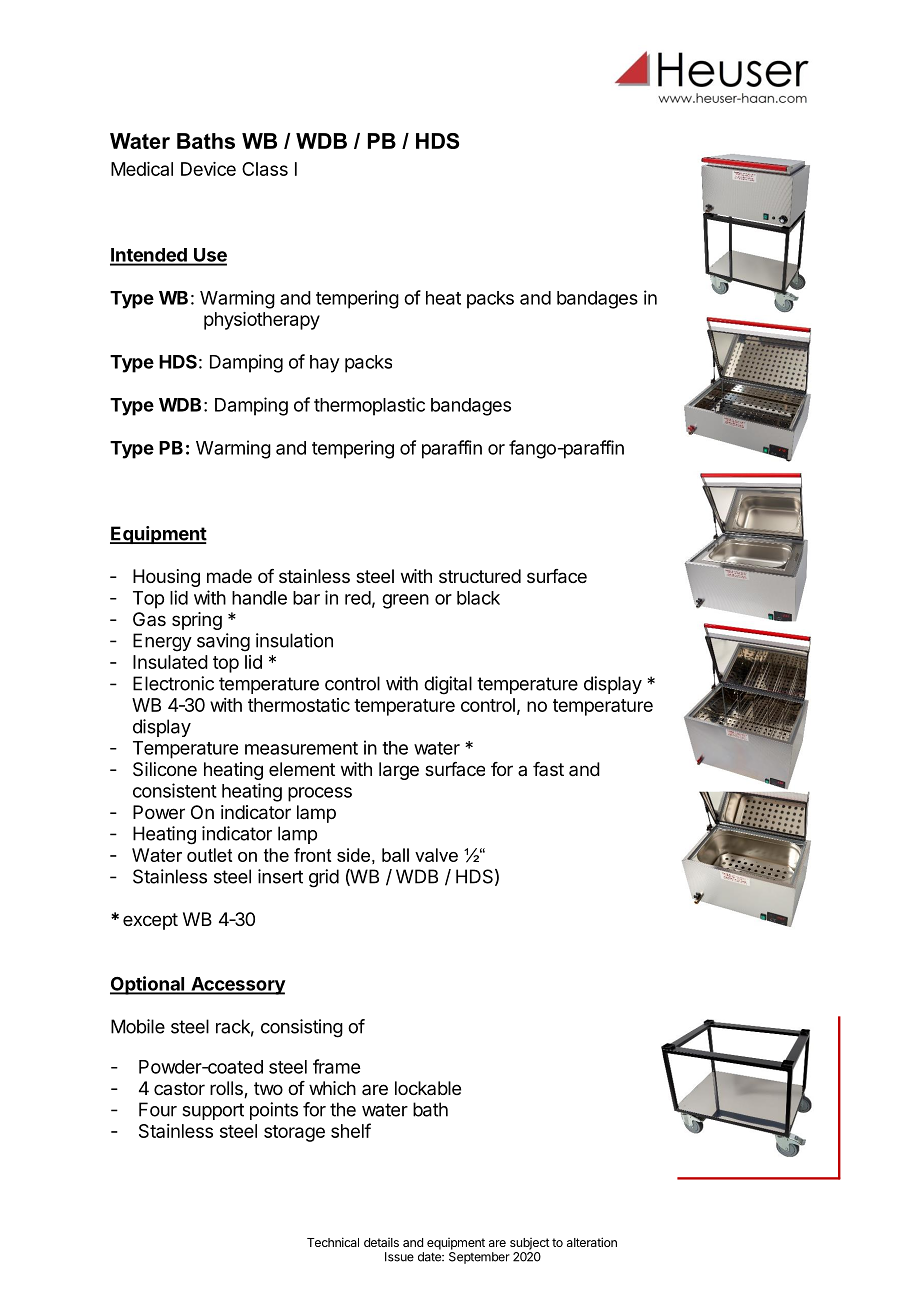 The height and width of the document is (1308, 924). I want to click on Electronic, so click(173, 683).
